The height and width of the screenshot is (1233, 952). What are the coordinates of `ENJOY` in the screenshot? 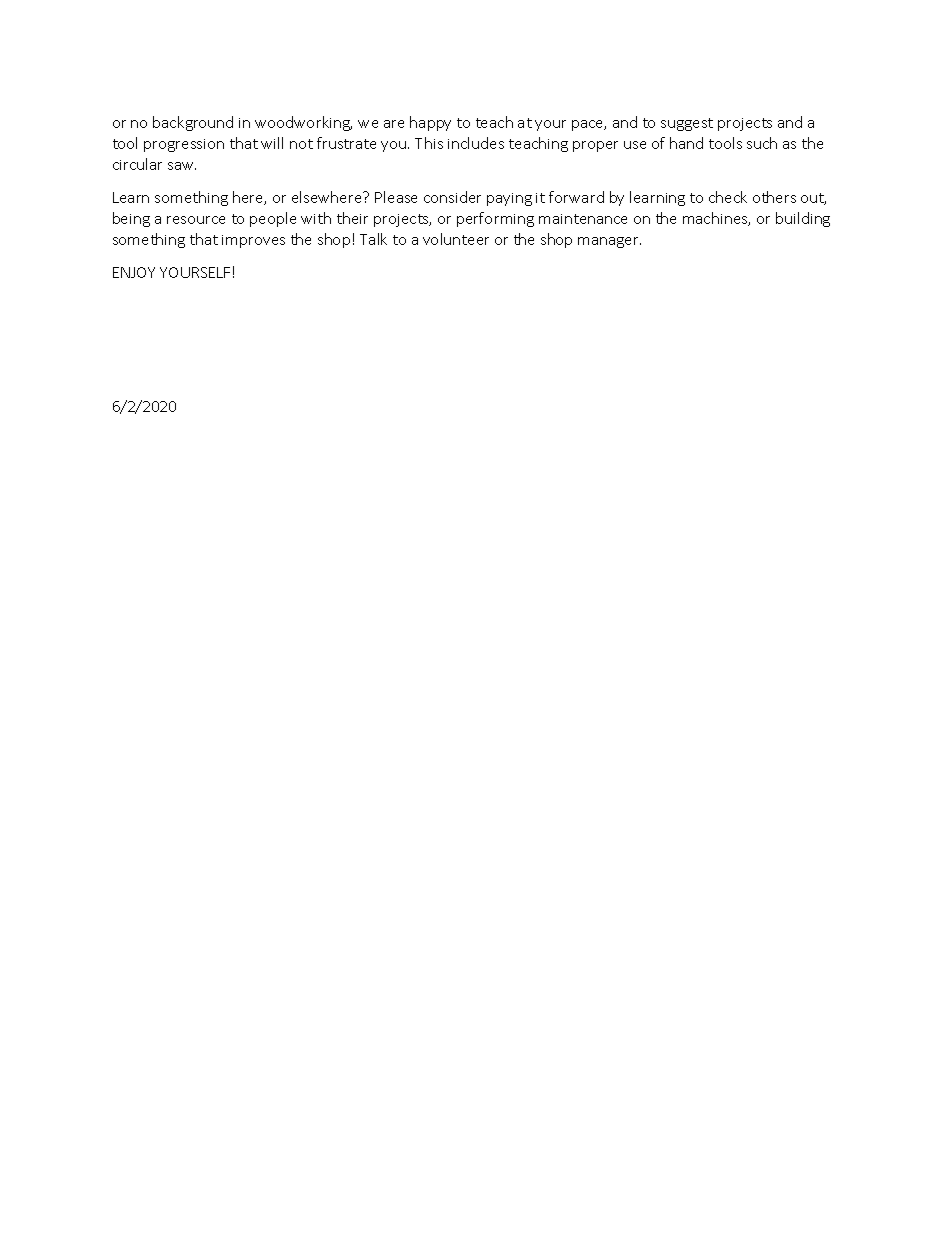 It's located at (134, 272).
